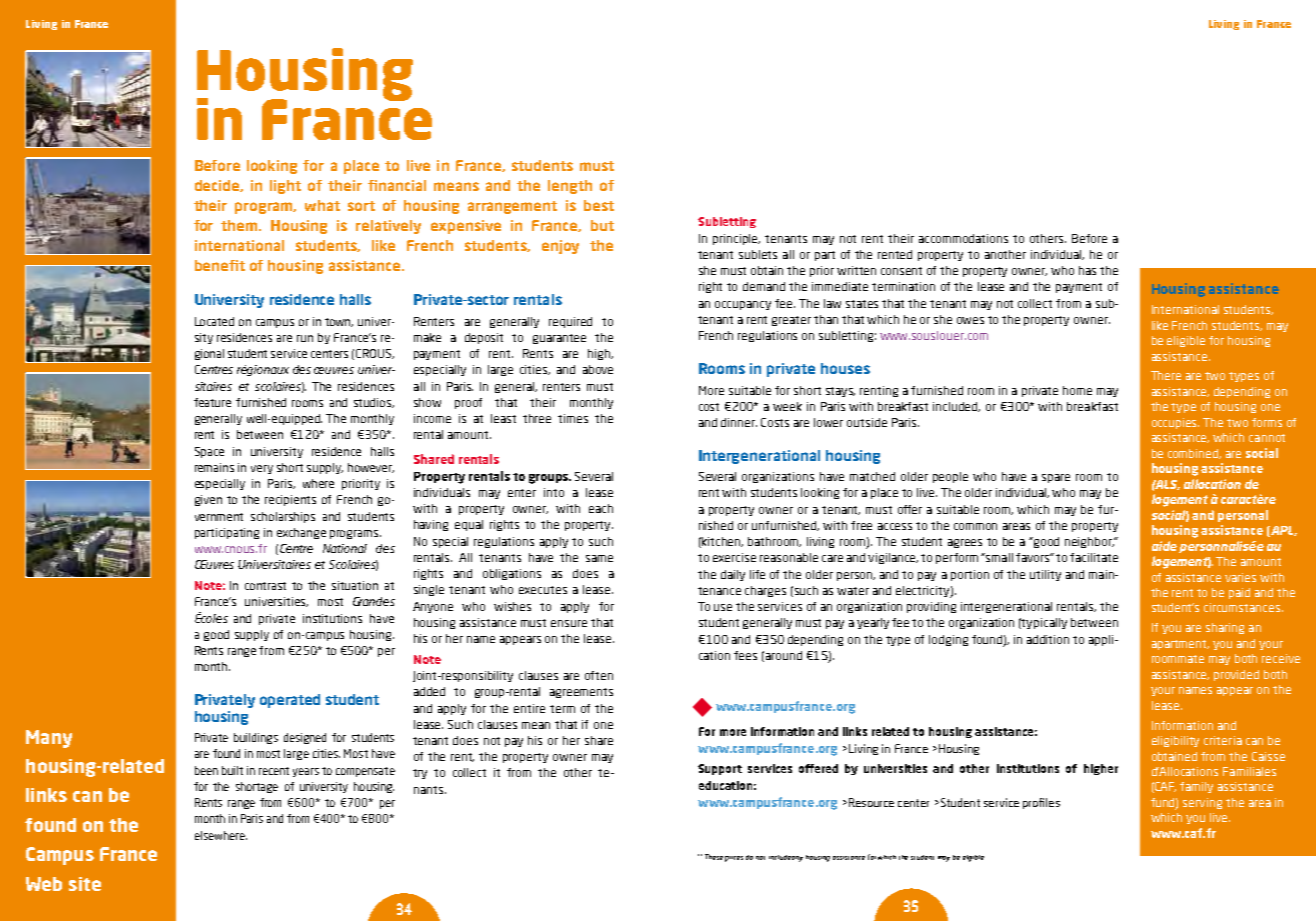 This screenshot has width=1316, height=921. What do you see at coordinates (85, 884) in the screenshot?
I see `site` at bounding box center [85, 884].
